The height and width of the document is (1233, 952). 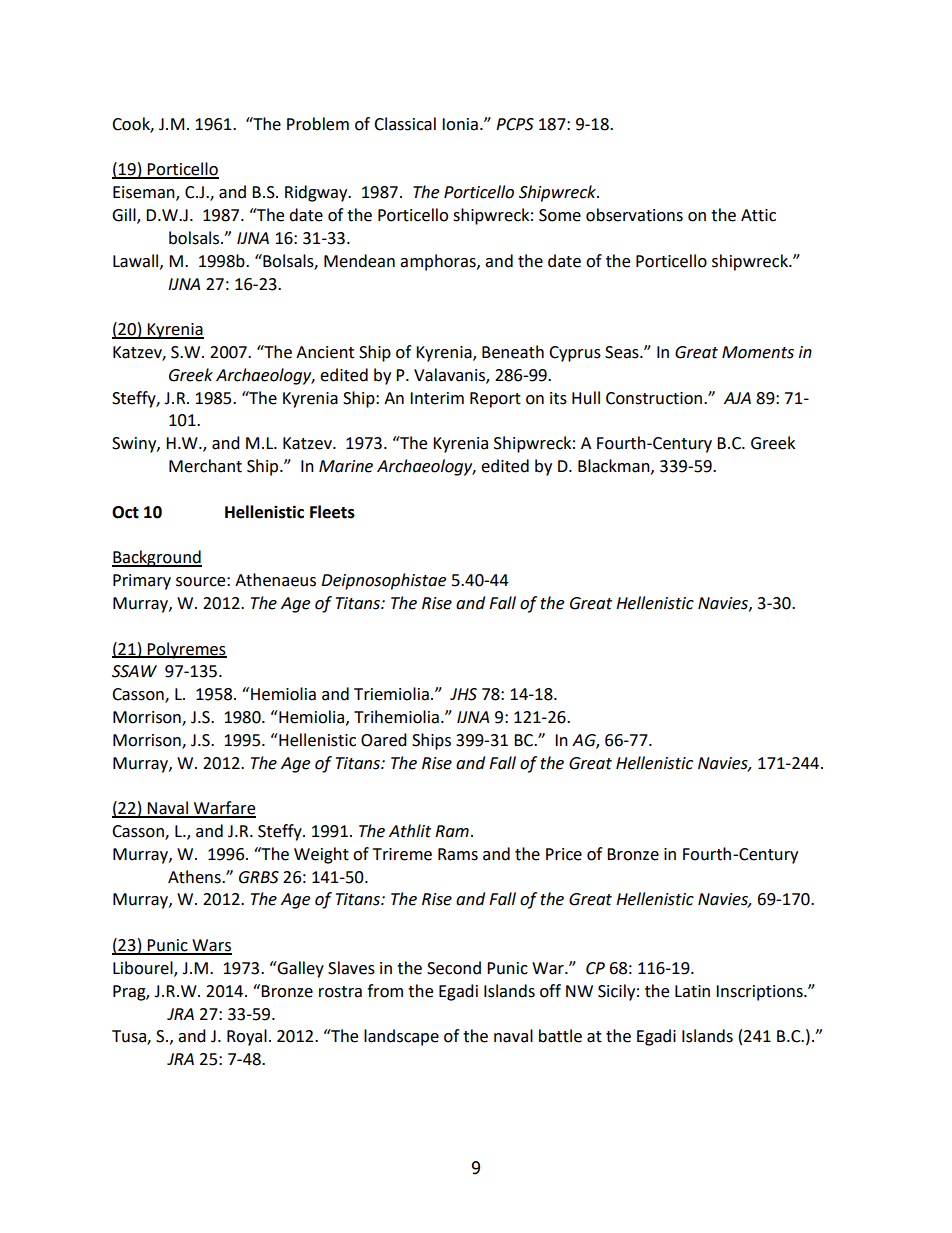 What do you see at coordinates (247, 1037) in the document?
I see `Royal` at bounding box center [247, 1037].
